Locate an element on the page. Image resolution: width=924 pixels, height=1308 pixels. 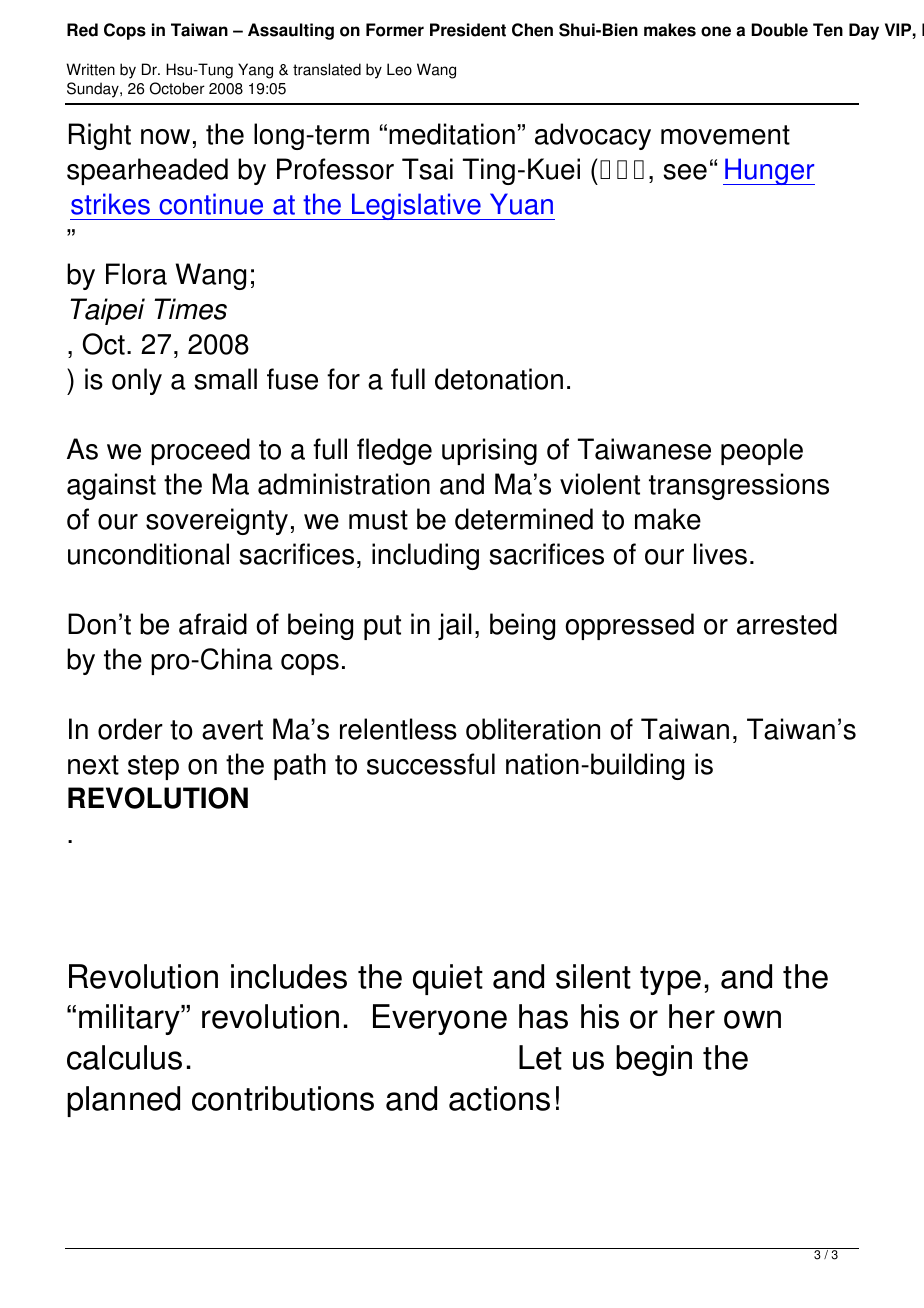
order is located at coordinates (130, 729).
